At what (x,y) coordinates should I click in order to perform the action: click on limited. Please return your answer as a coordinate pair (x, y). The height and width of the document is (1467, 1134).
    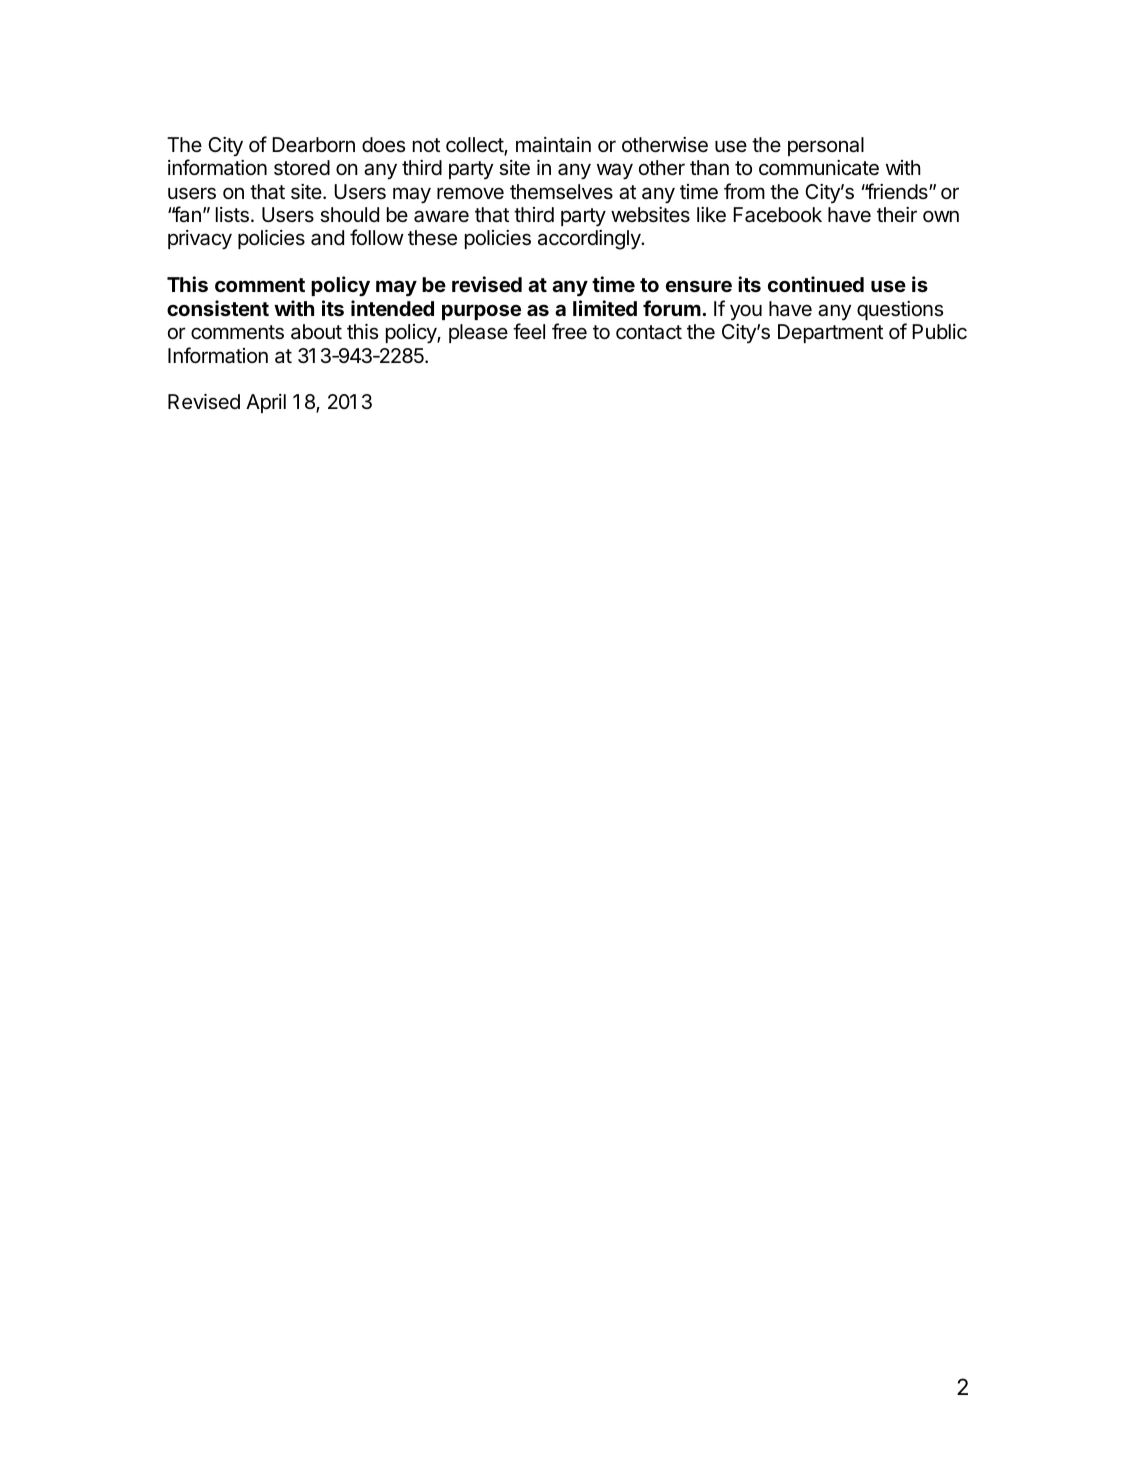
    Looking at the image, I should click on (605, 308).
